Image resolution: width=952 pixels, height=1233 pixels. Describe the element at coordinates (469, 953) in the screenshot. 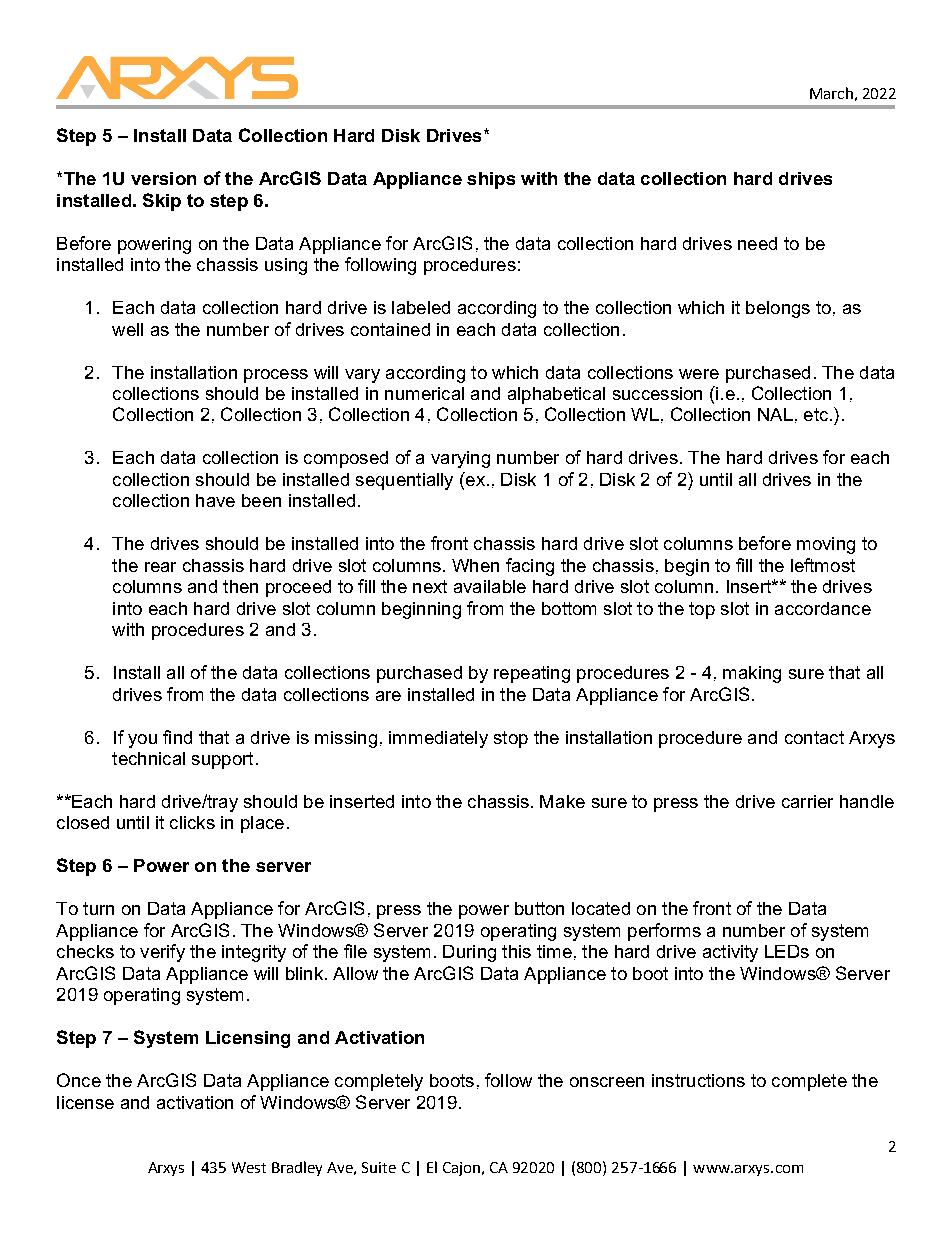

I see `During` at that location.
